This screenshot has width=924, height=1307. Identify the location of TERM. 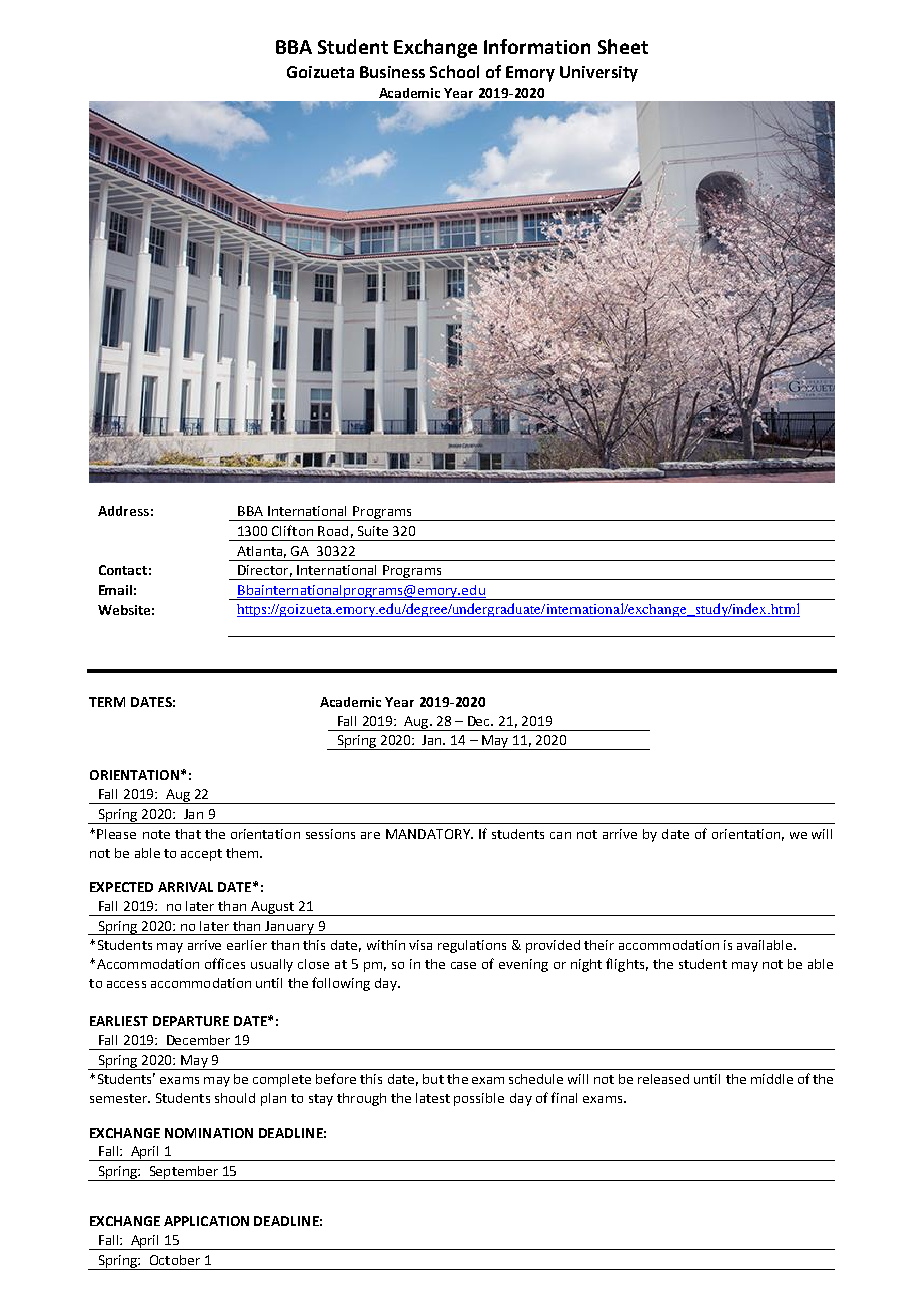
(107, 702).
